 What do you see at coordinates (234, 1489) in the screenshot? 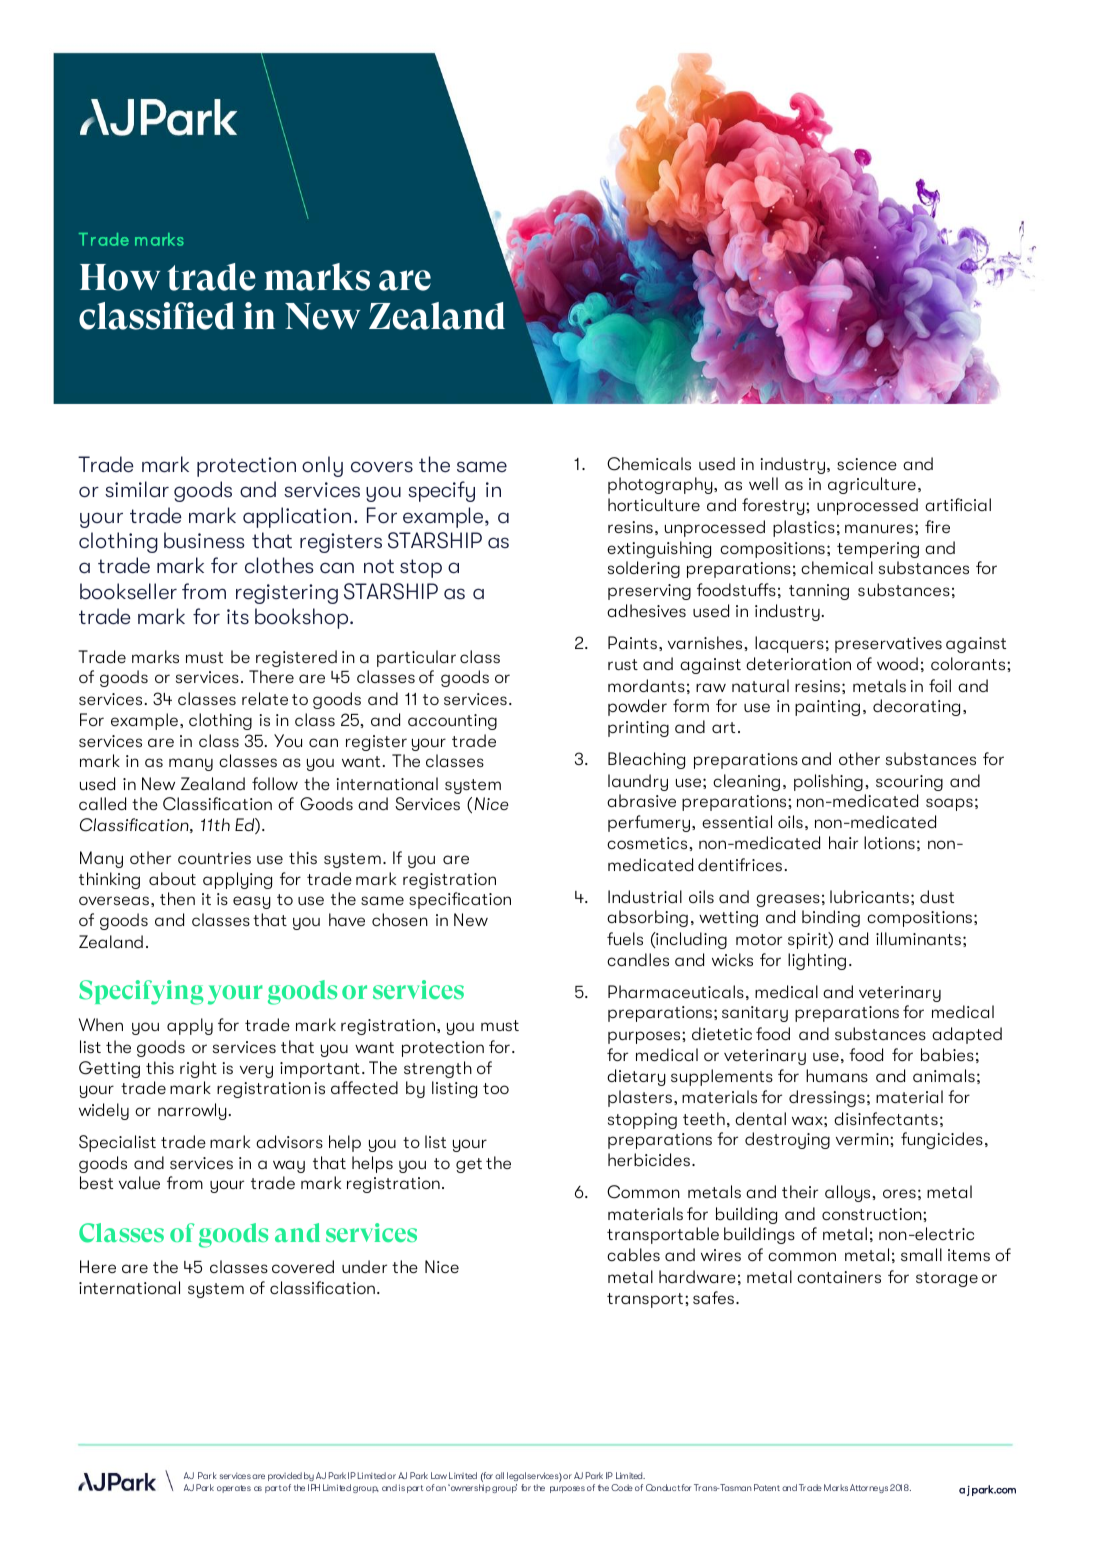
I see `operates` at bounding box center [234, 1489].
